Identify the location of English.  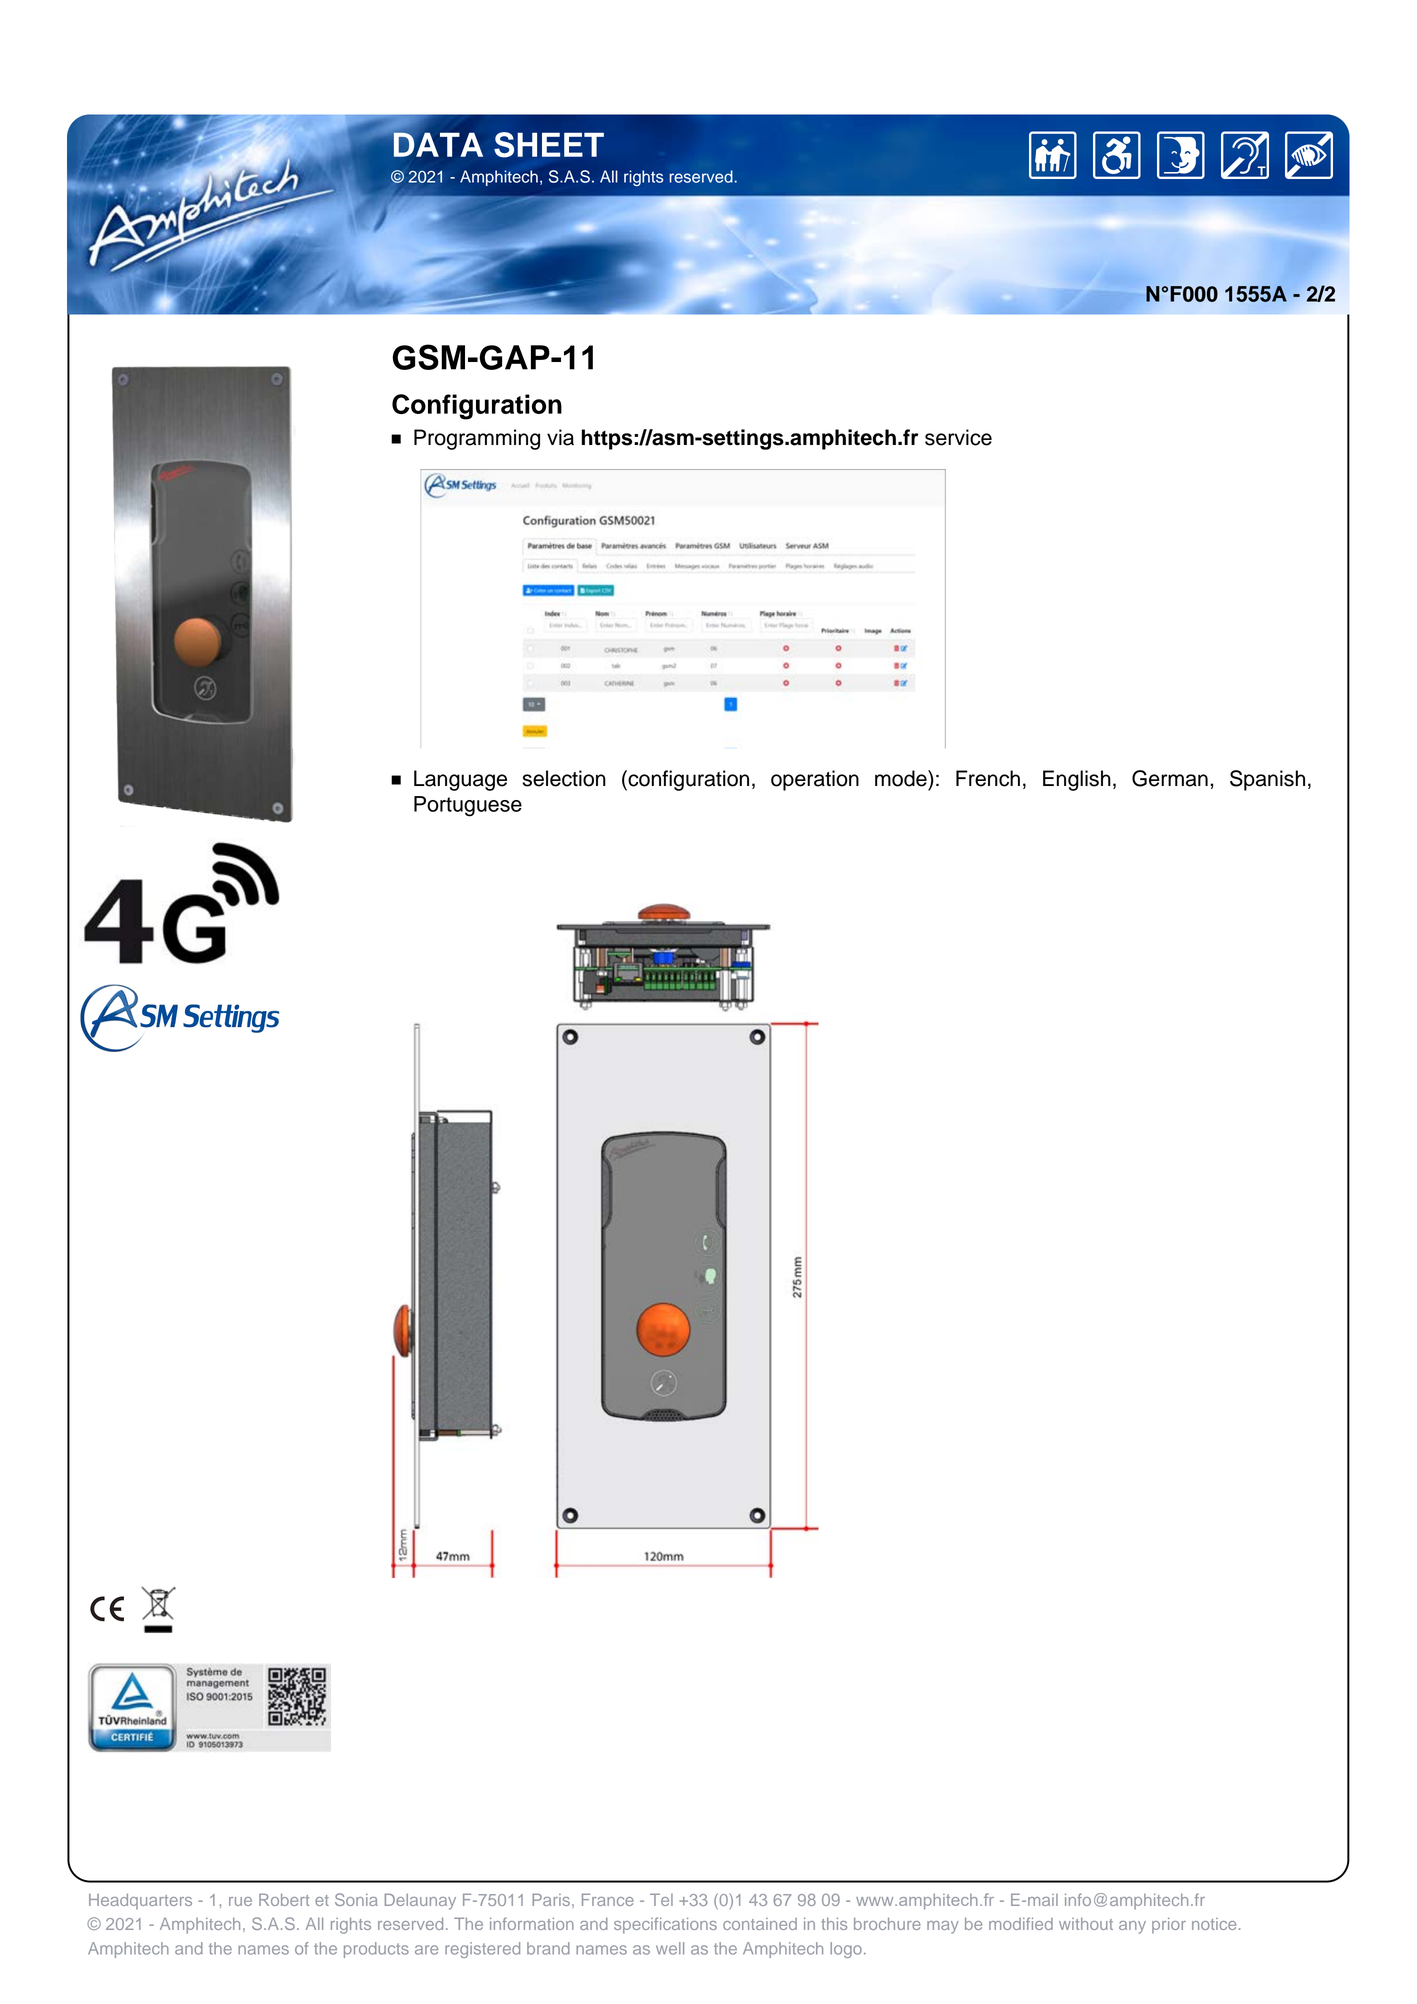
(1077, 780).
